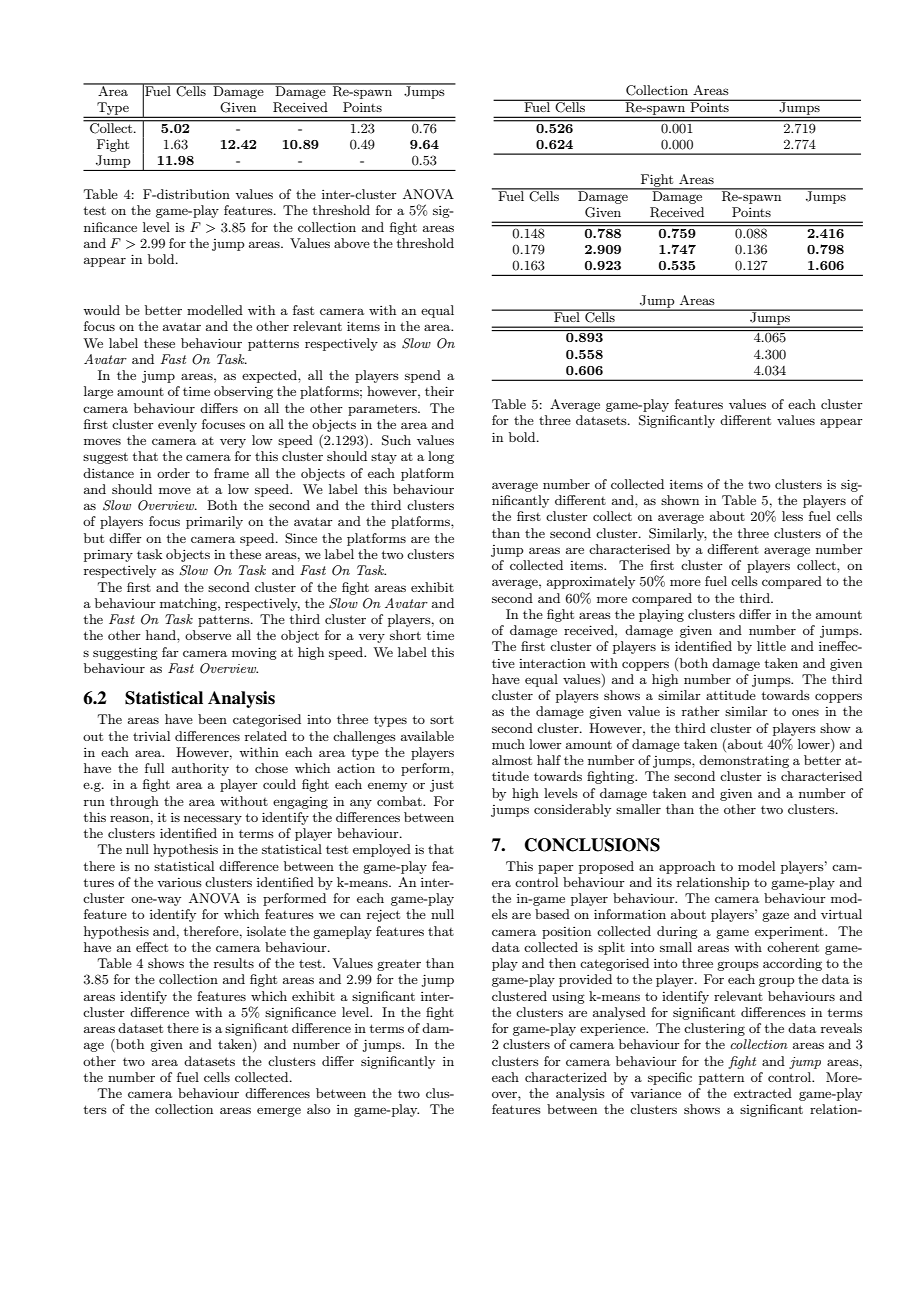  Describe the element at coordinates (442, 720) in the image. I see `sort` at that location.
